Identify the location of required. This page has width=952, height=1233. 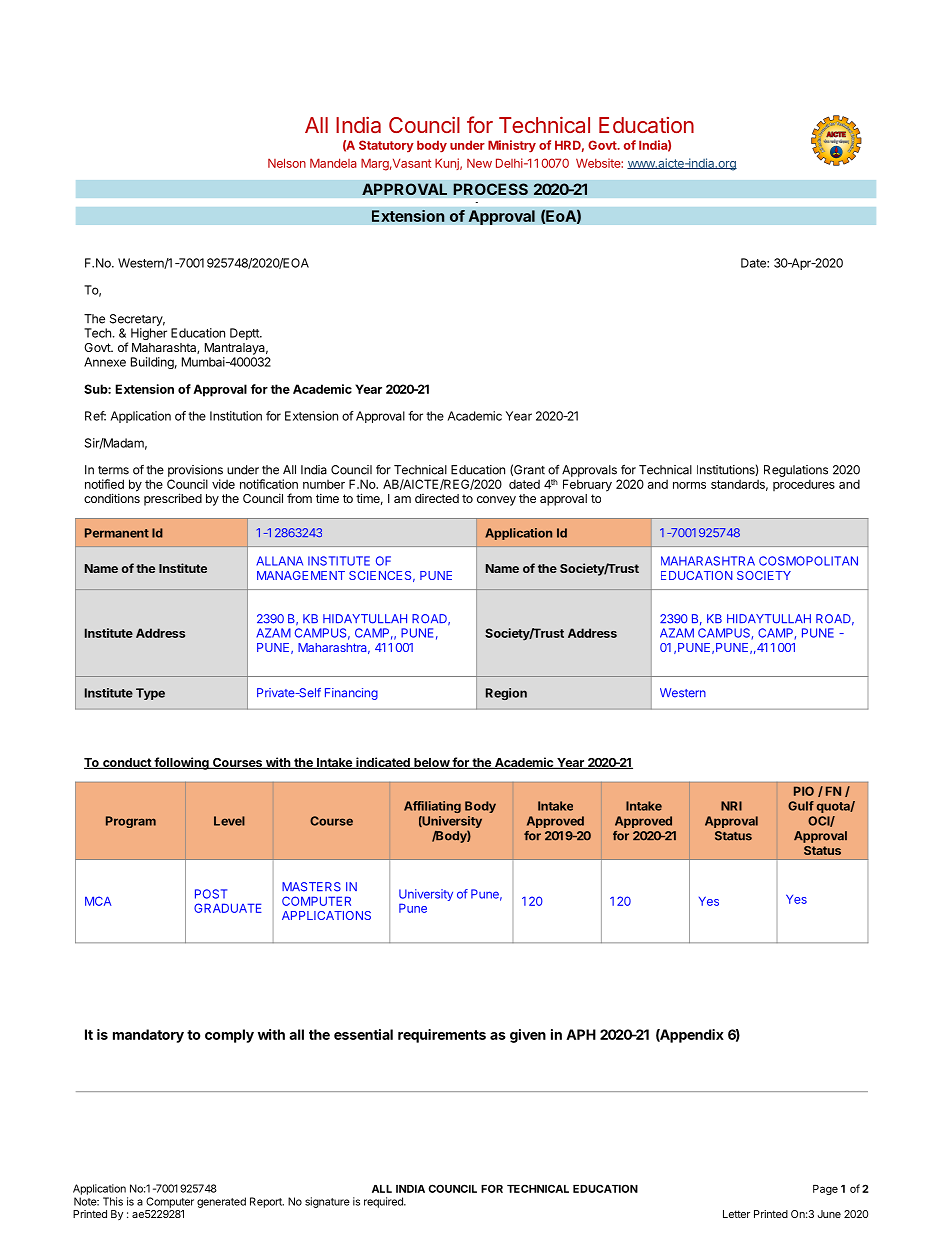
(384, 1202).
